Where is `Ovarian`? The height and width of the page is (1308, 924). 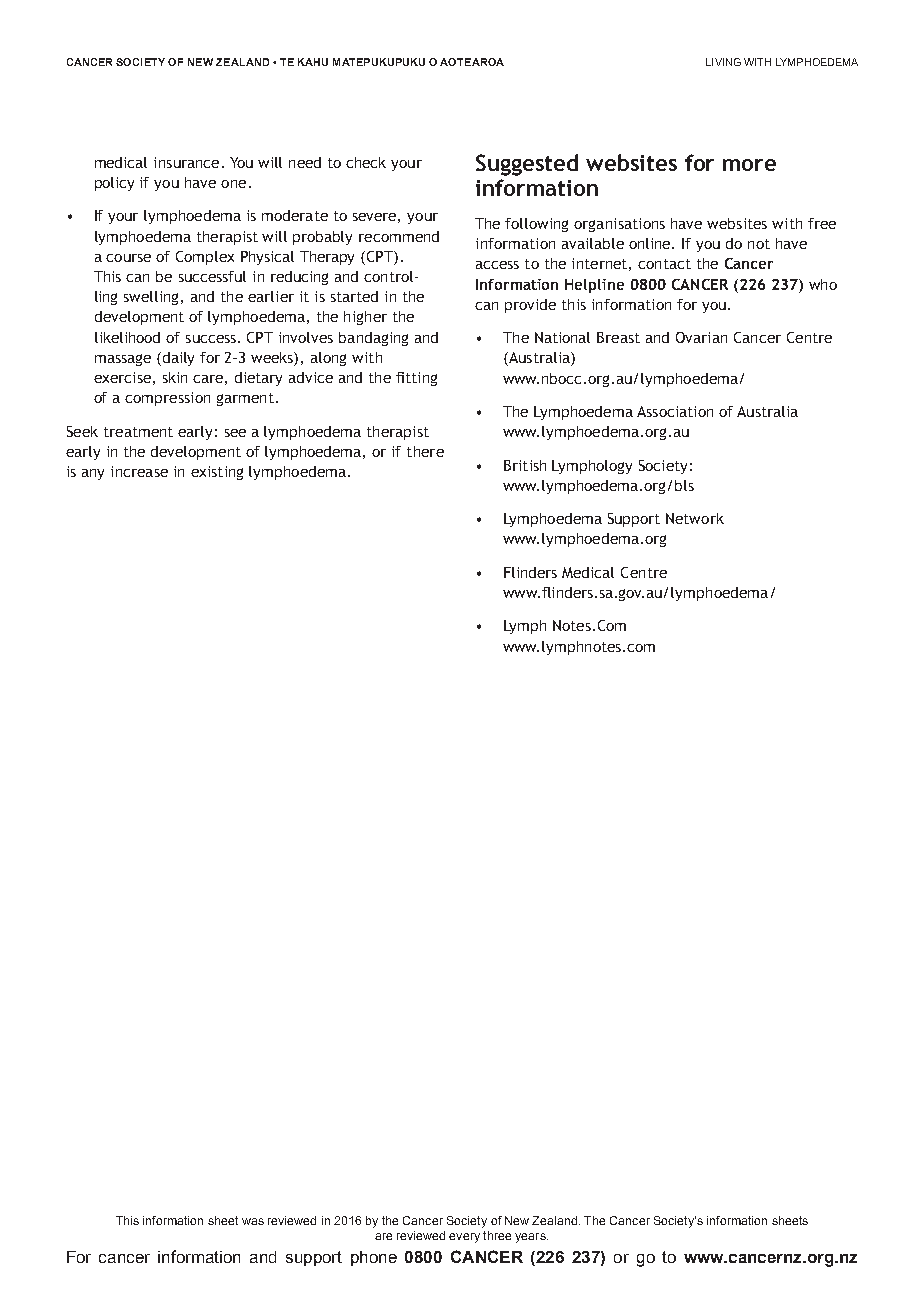 Ovarian is located at coordinates (701, 337).
